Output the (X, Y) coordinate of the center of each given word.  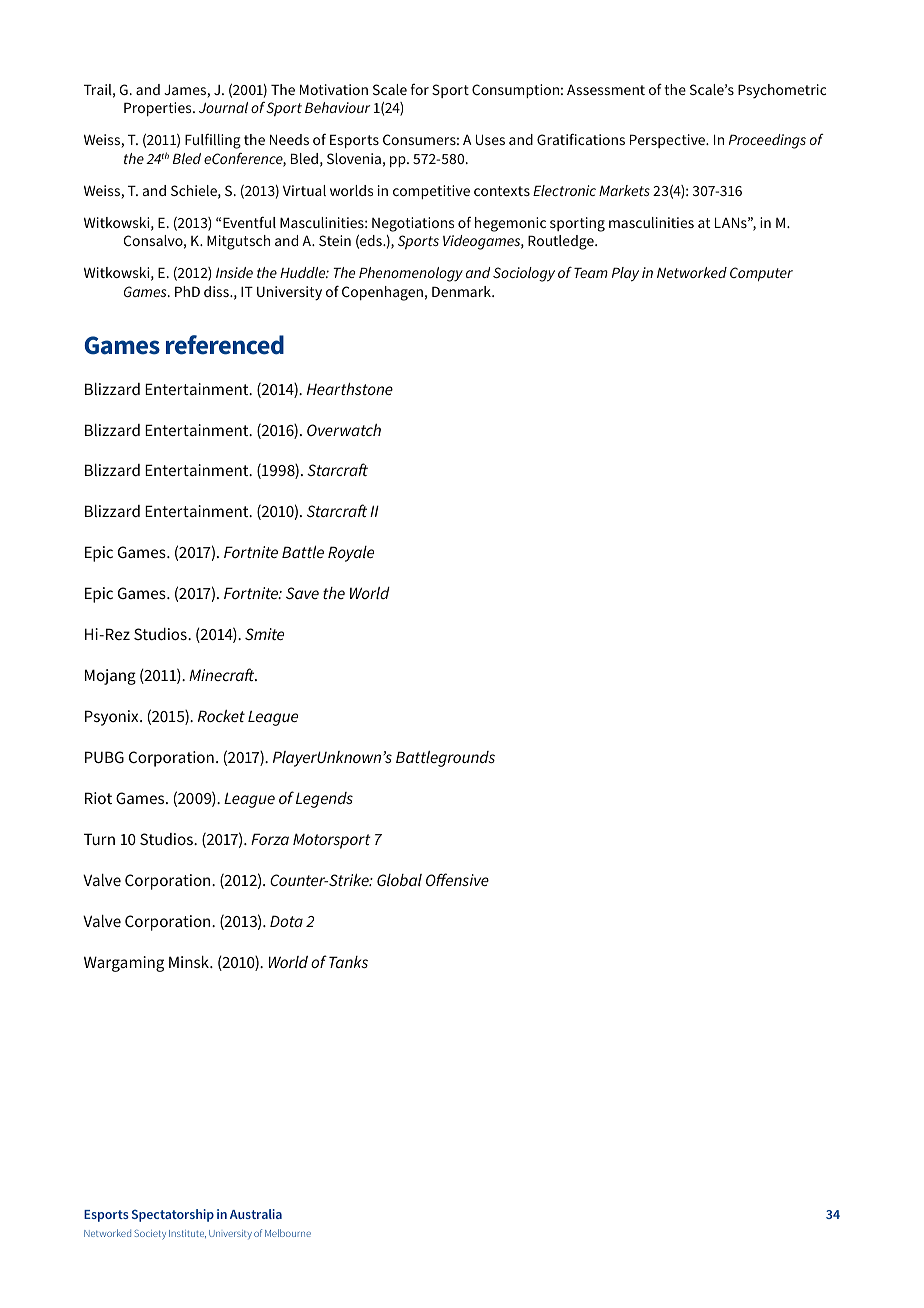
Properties (159, 109)
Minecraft (223, 674)
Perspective (669, 141)
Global (399, 880)
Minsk (190, 962)
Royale (351, 554)
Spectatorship (173, 1215)
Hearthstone (350, 389)
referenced (225, 345)
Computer (761, 274)
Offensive (457, 879)
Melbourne (288, 1233)
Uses (490, 139)
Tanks (348, 962)
